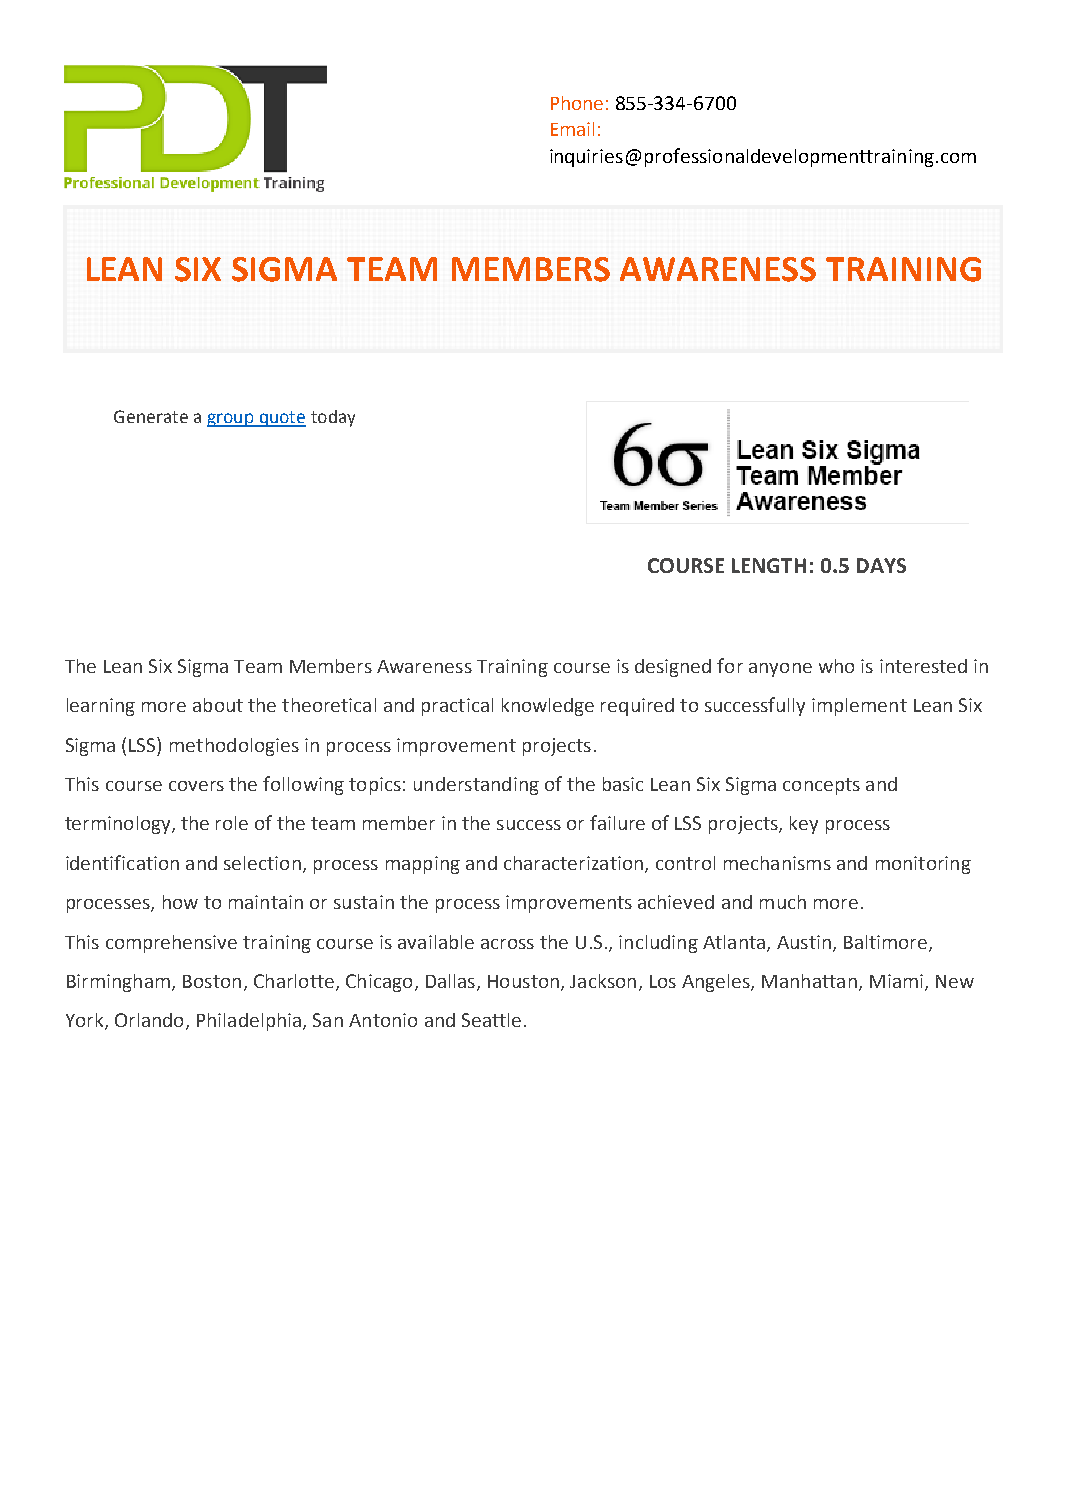 The height and width of the screenshot is (1510, 1067). Describe the element at coordinates (333, 418) in the screenshot. I see `today` at that location.
